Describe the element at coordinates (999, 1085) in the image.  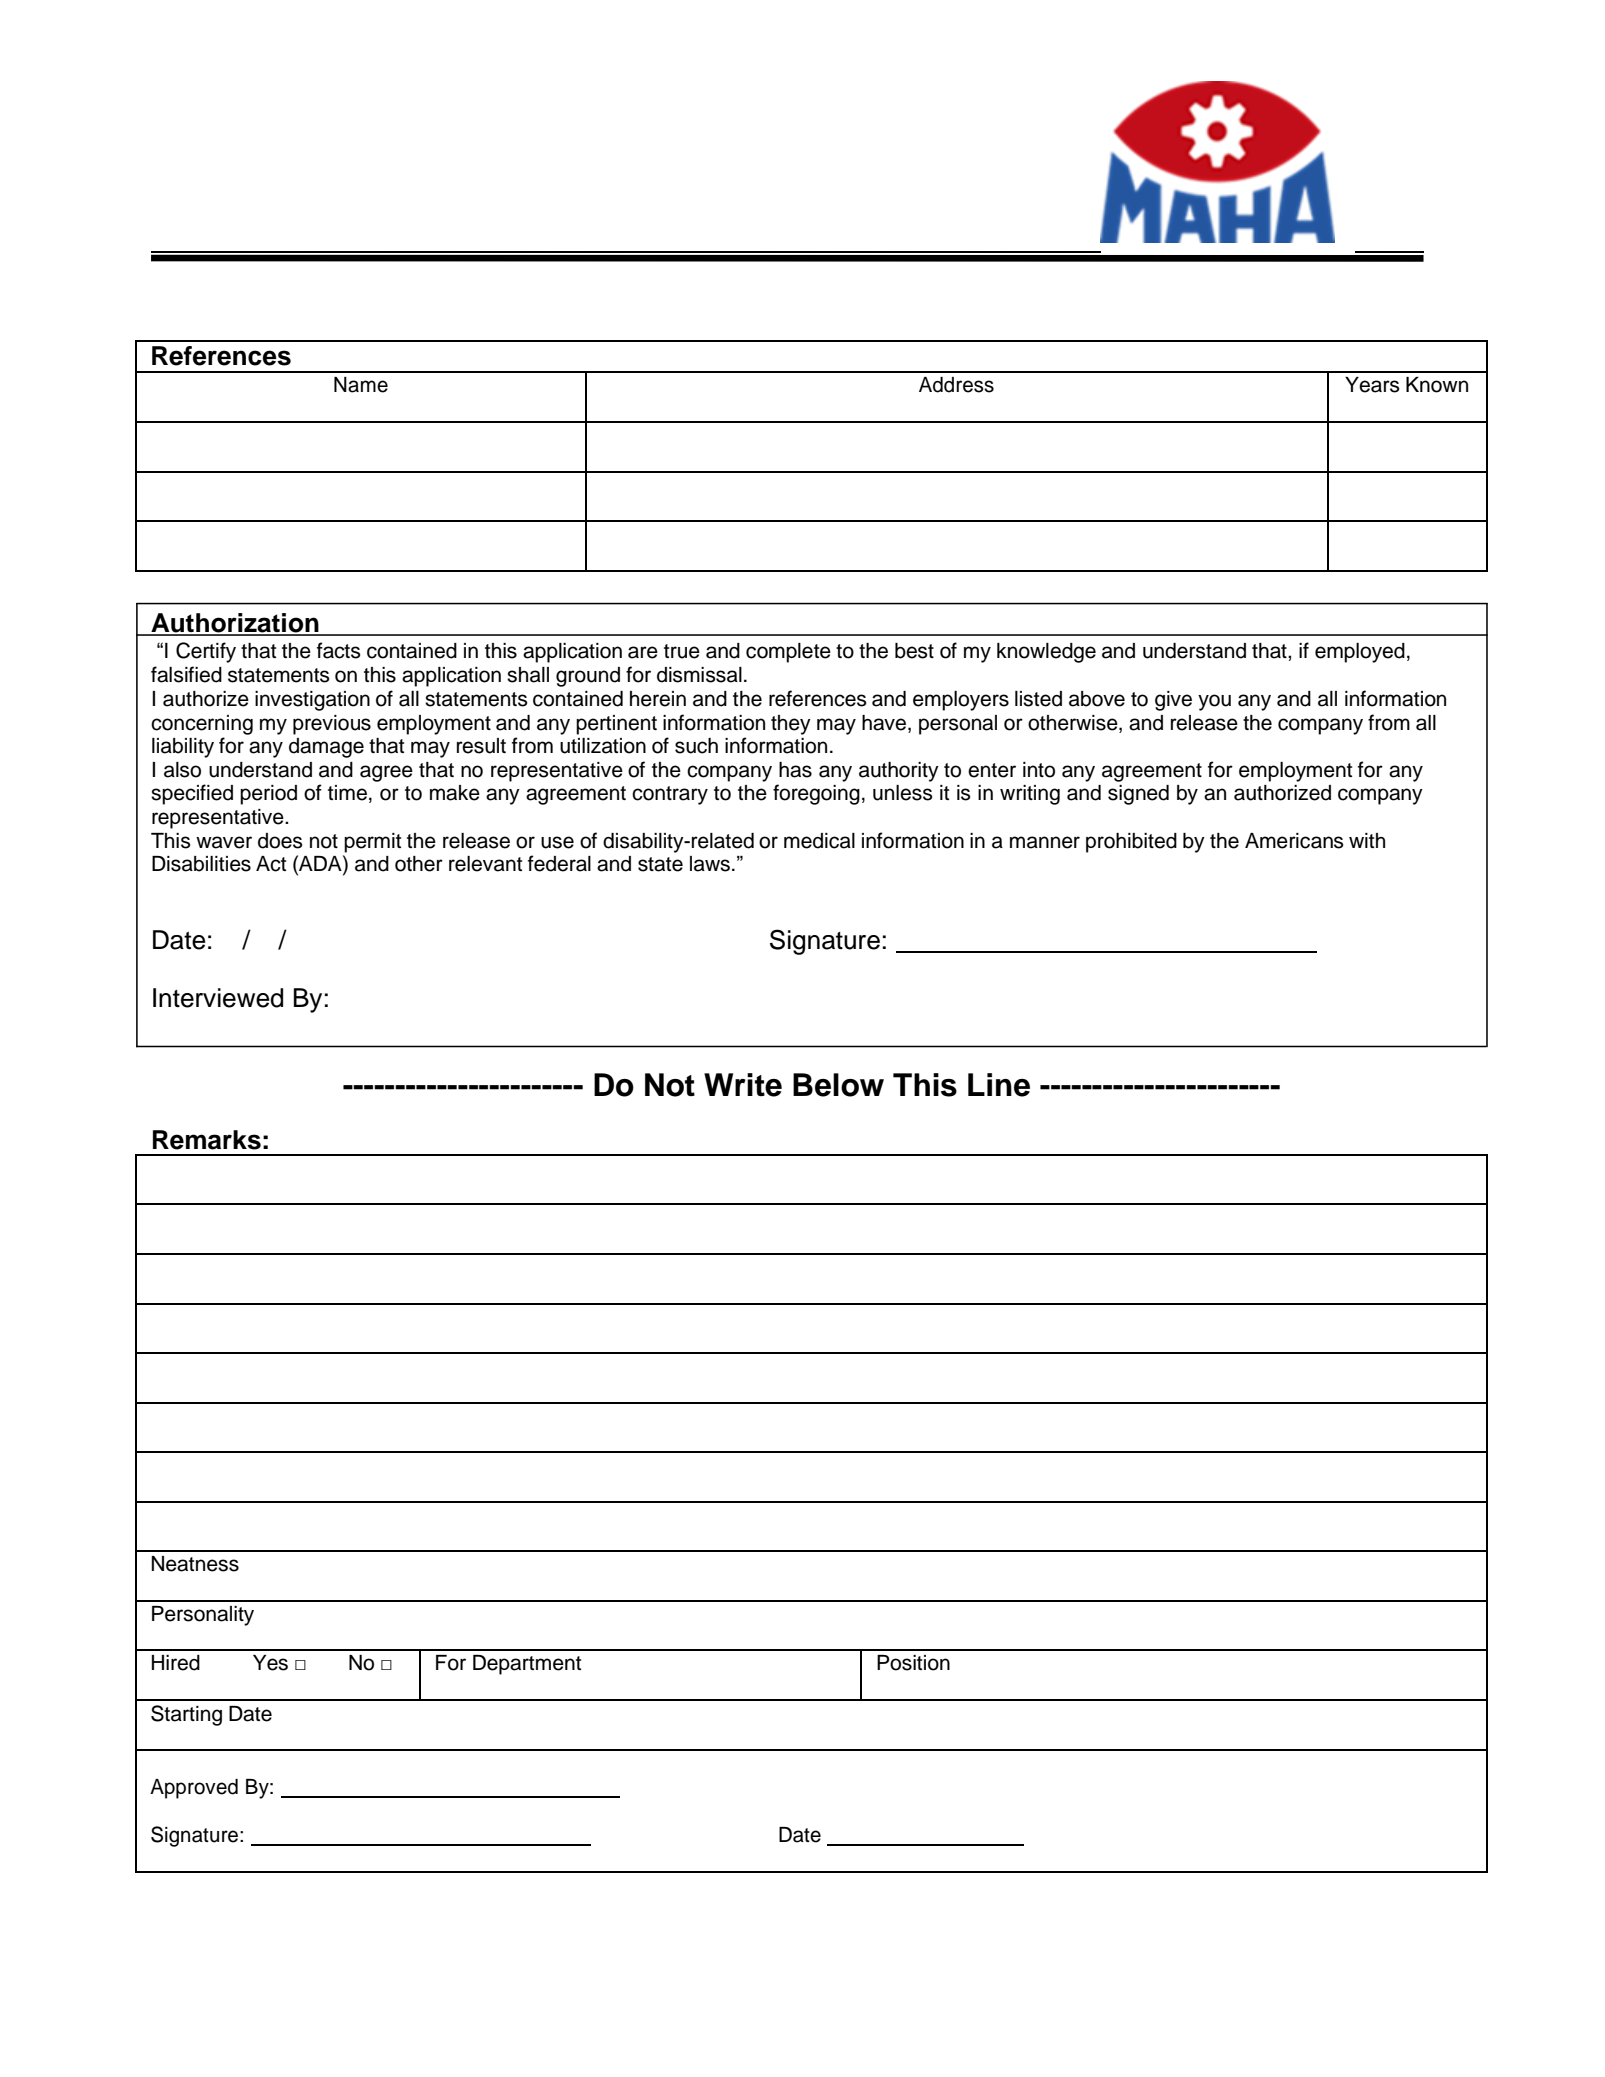
I see `Line` at that location.
